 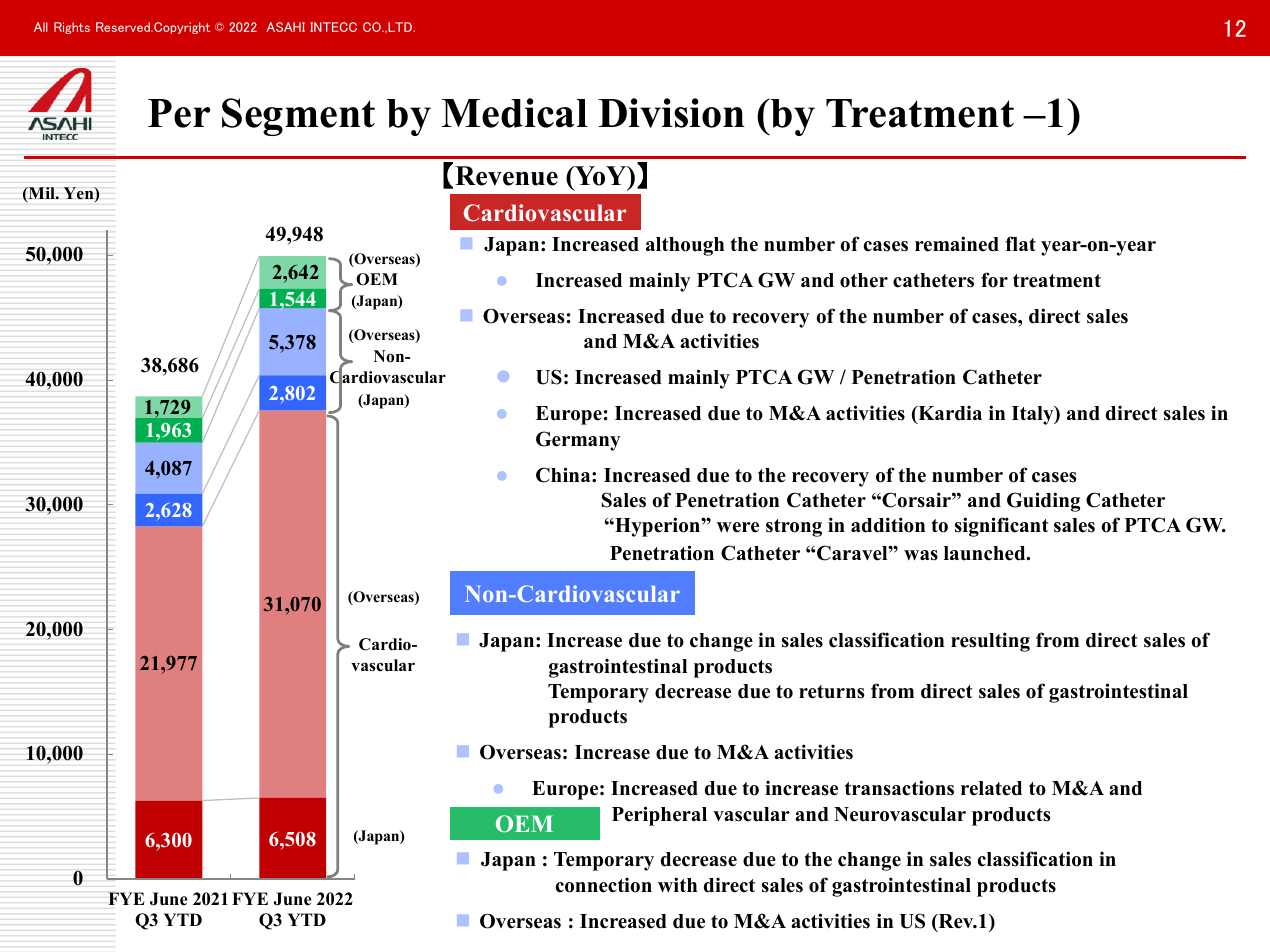 What do you see at coordinates (864, 280) in the image?
I see `other` at bounding box center [864, 280].
